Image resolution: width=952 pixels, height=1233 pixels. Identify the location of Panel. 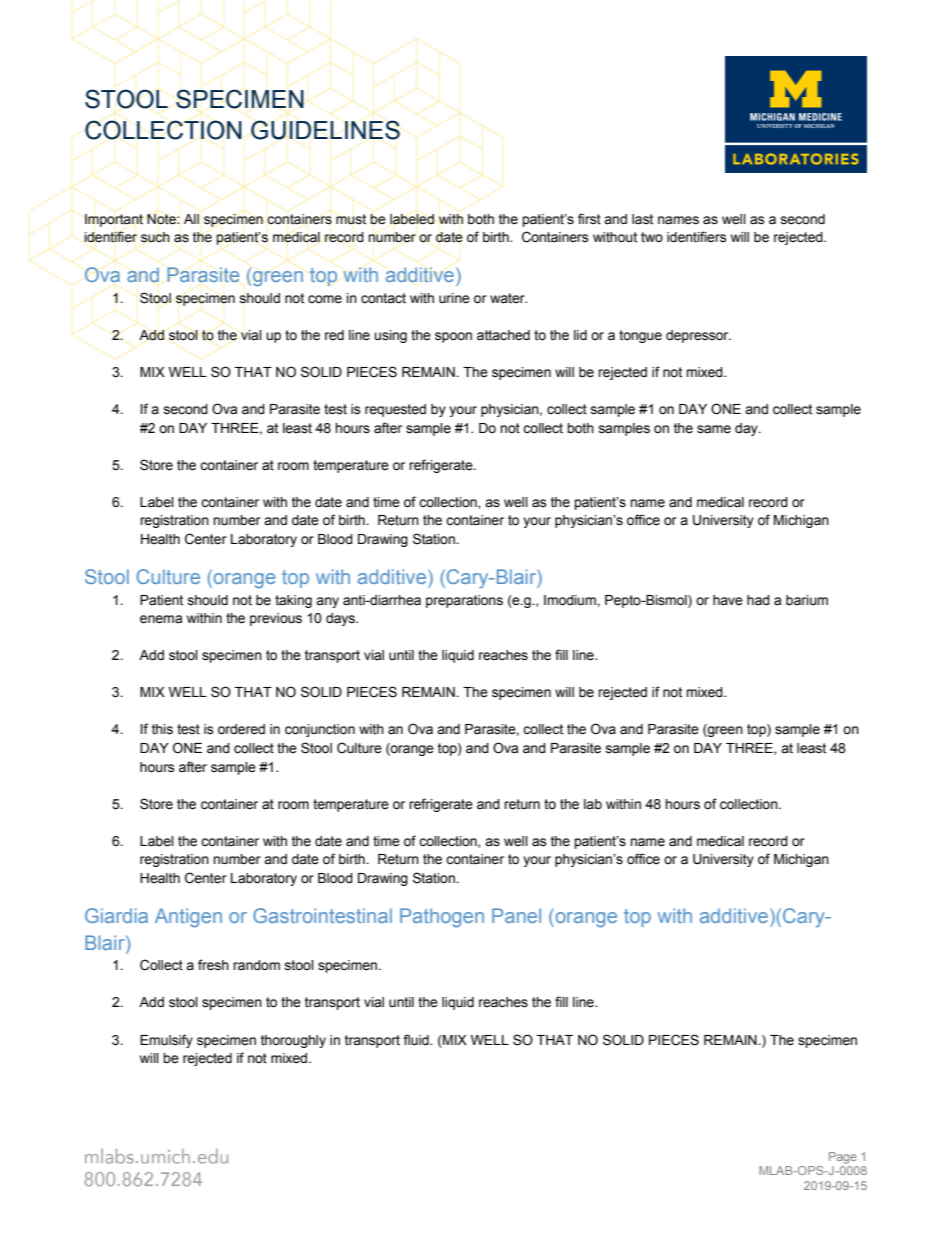
(516, 915).
